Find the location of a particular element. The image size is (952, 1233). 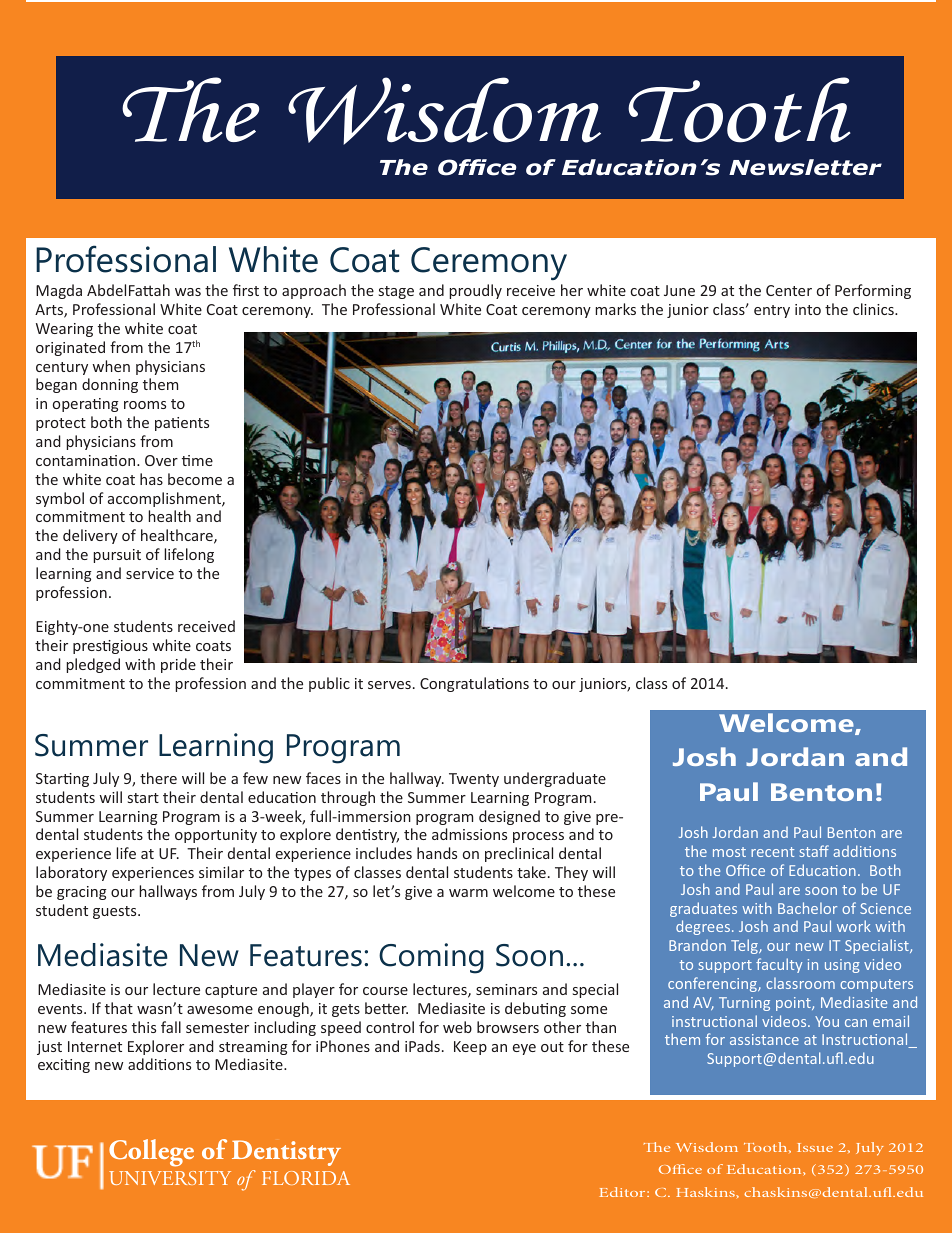

pride is located at coordinates (178, 665).
